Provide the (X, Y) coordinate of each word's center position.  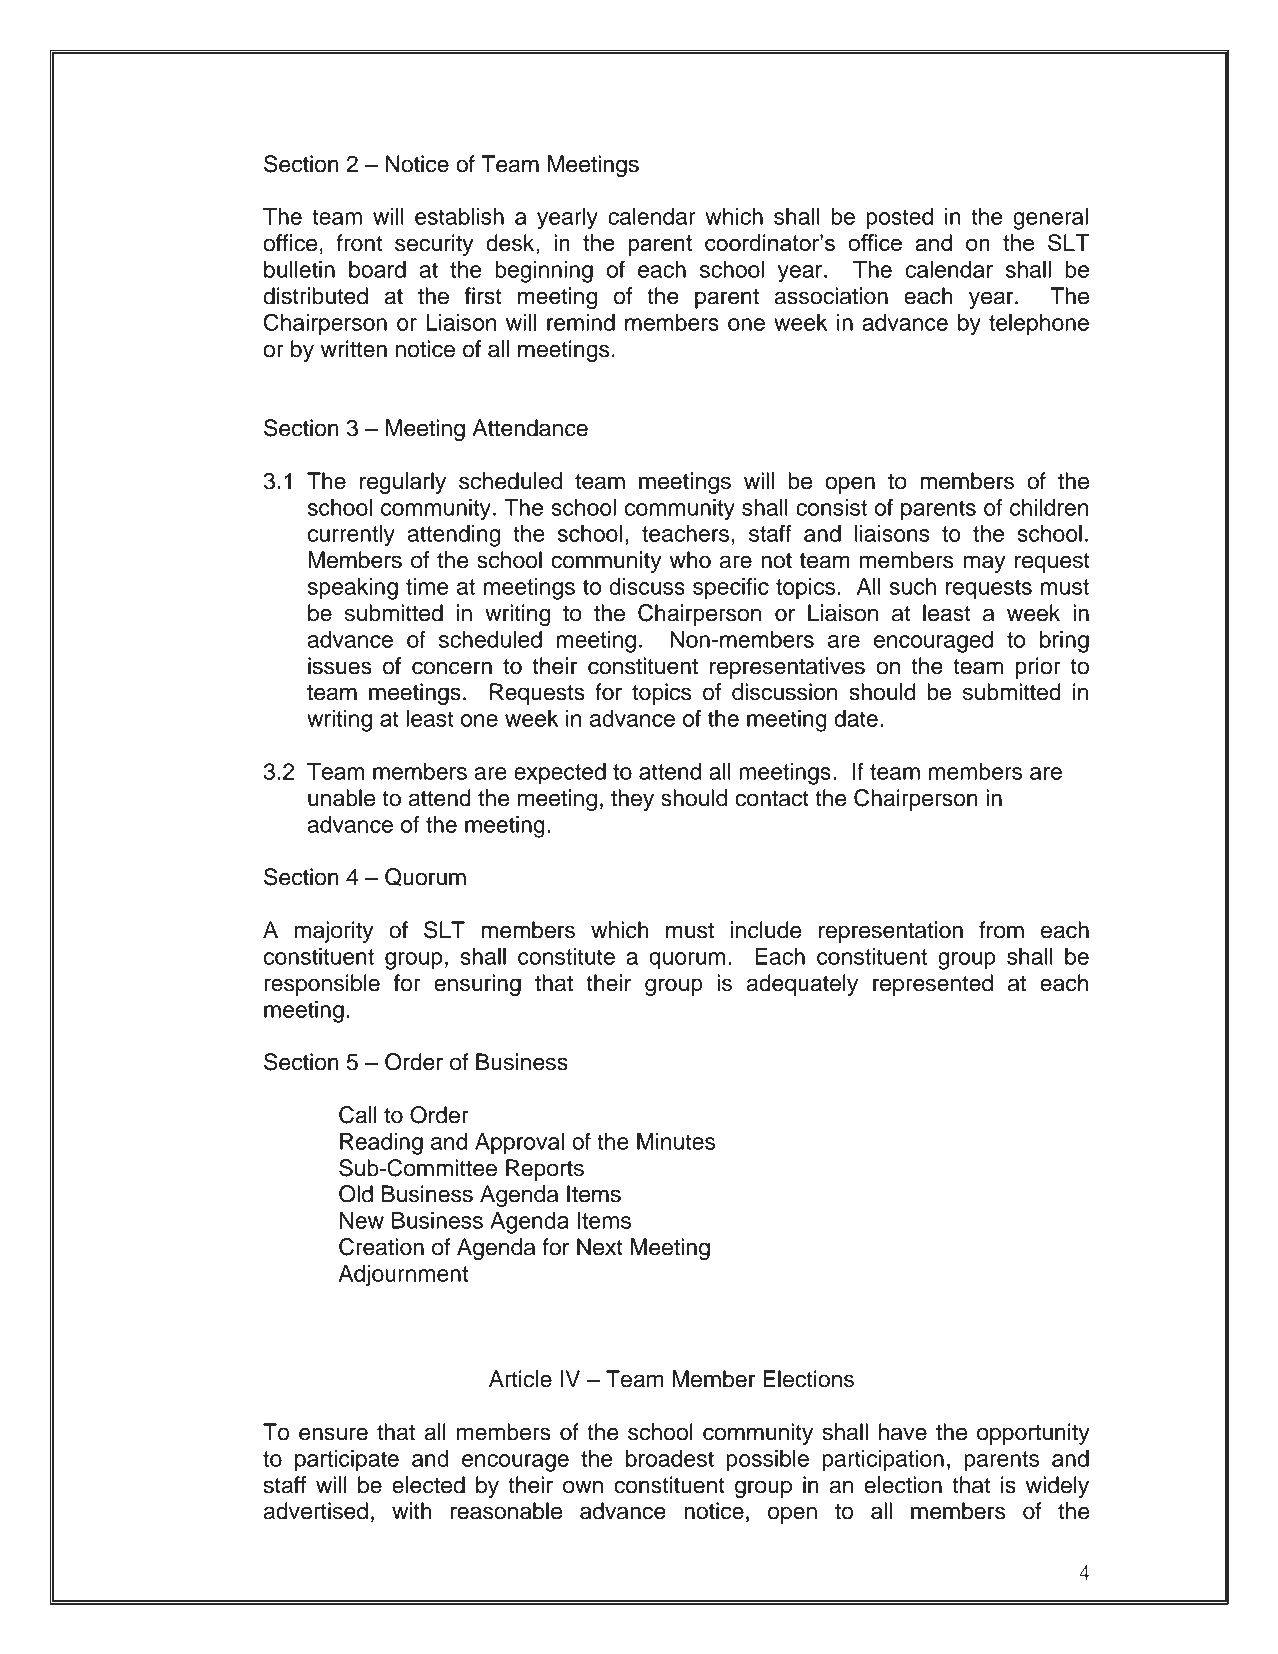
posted (899, 219)
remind (581, 322)
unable (341, 798)
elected (428, 1485)
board (377, 269)
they (632, 800)
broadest (670, 1458)
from (1001, 930)
